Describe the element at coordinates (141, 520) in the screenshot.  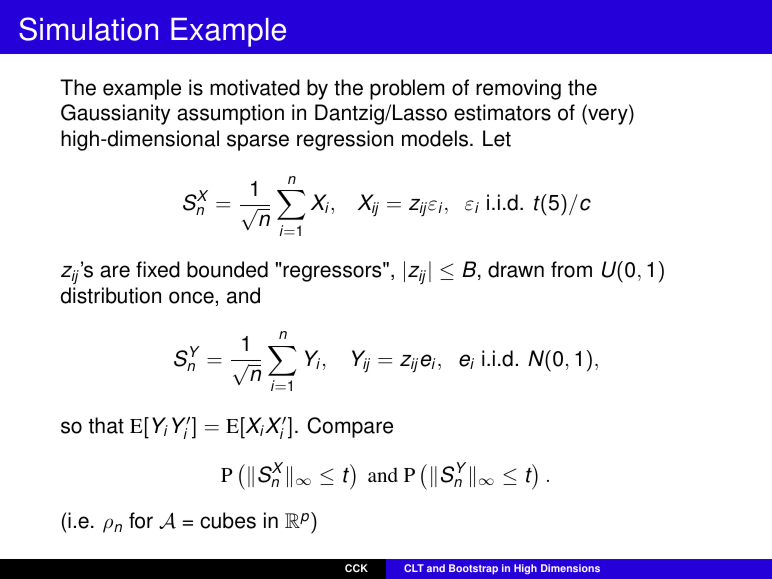
I see `for` at that location.
